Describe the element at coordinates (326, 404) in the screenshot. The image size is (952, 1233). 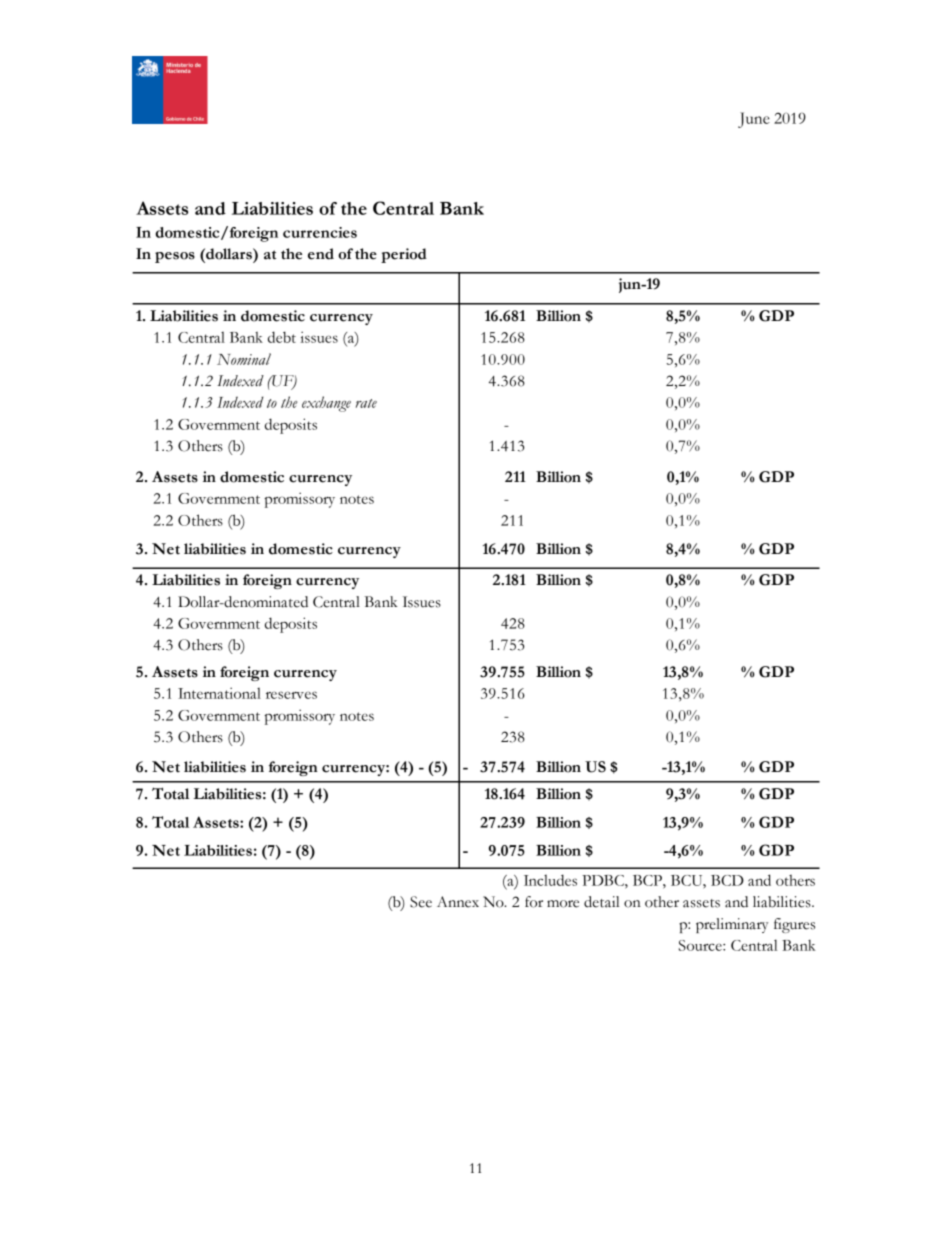
I see `exchange` at that location.
